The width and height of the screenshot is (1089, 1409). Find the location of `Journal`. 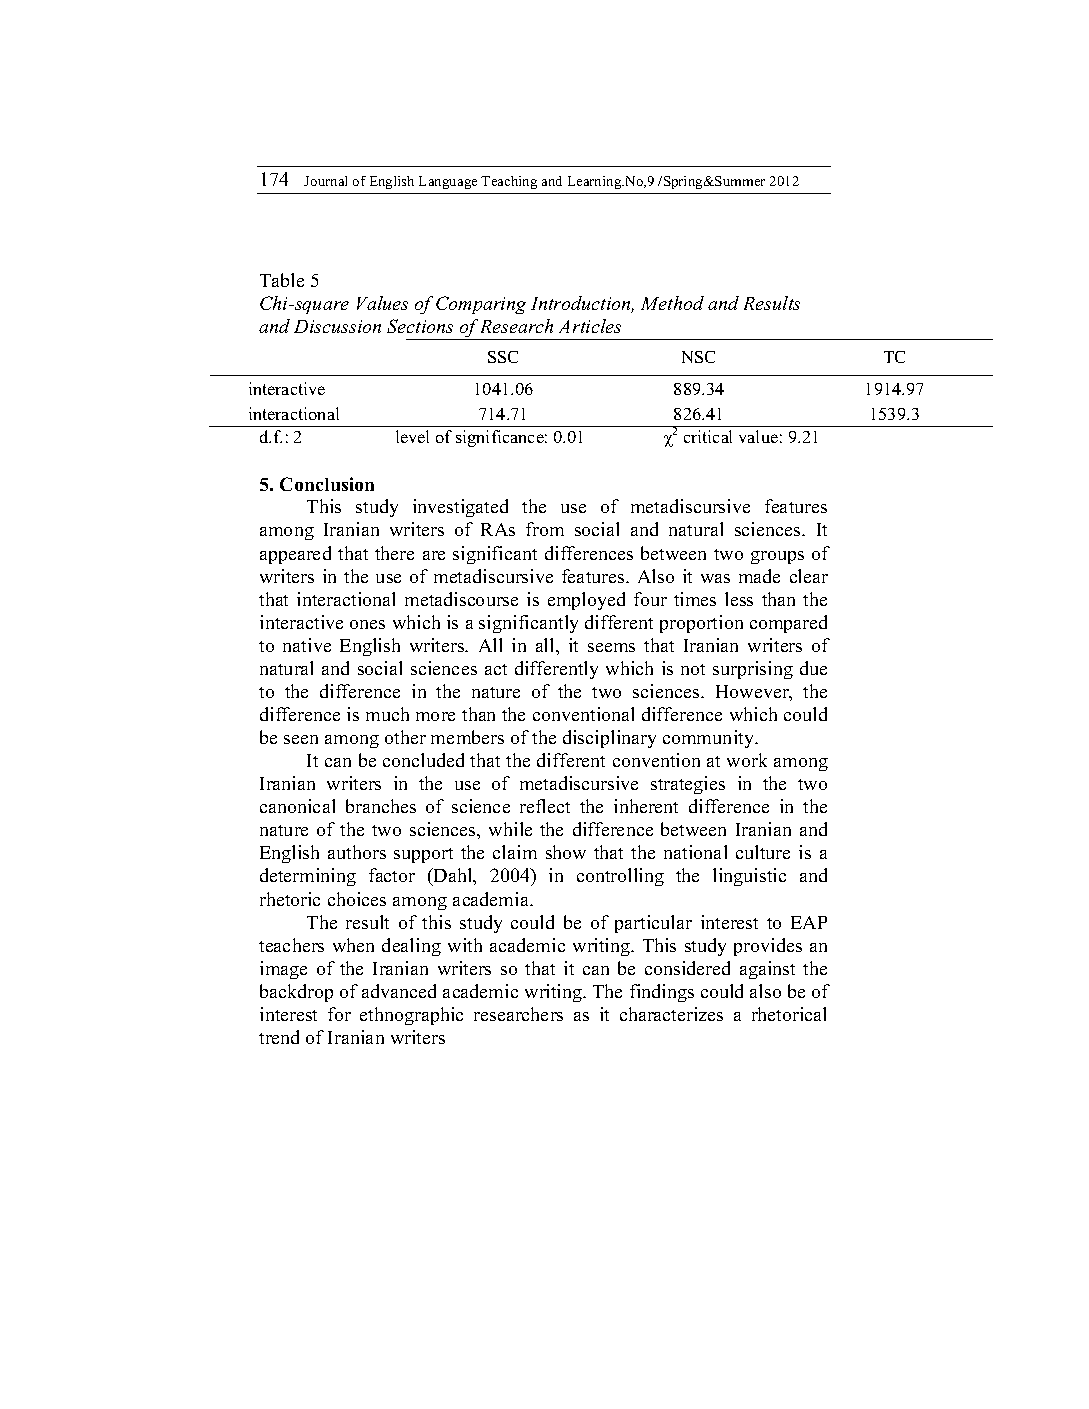

Journal is located at coordinates (325, 181).
